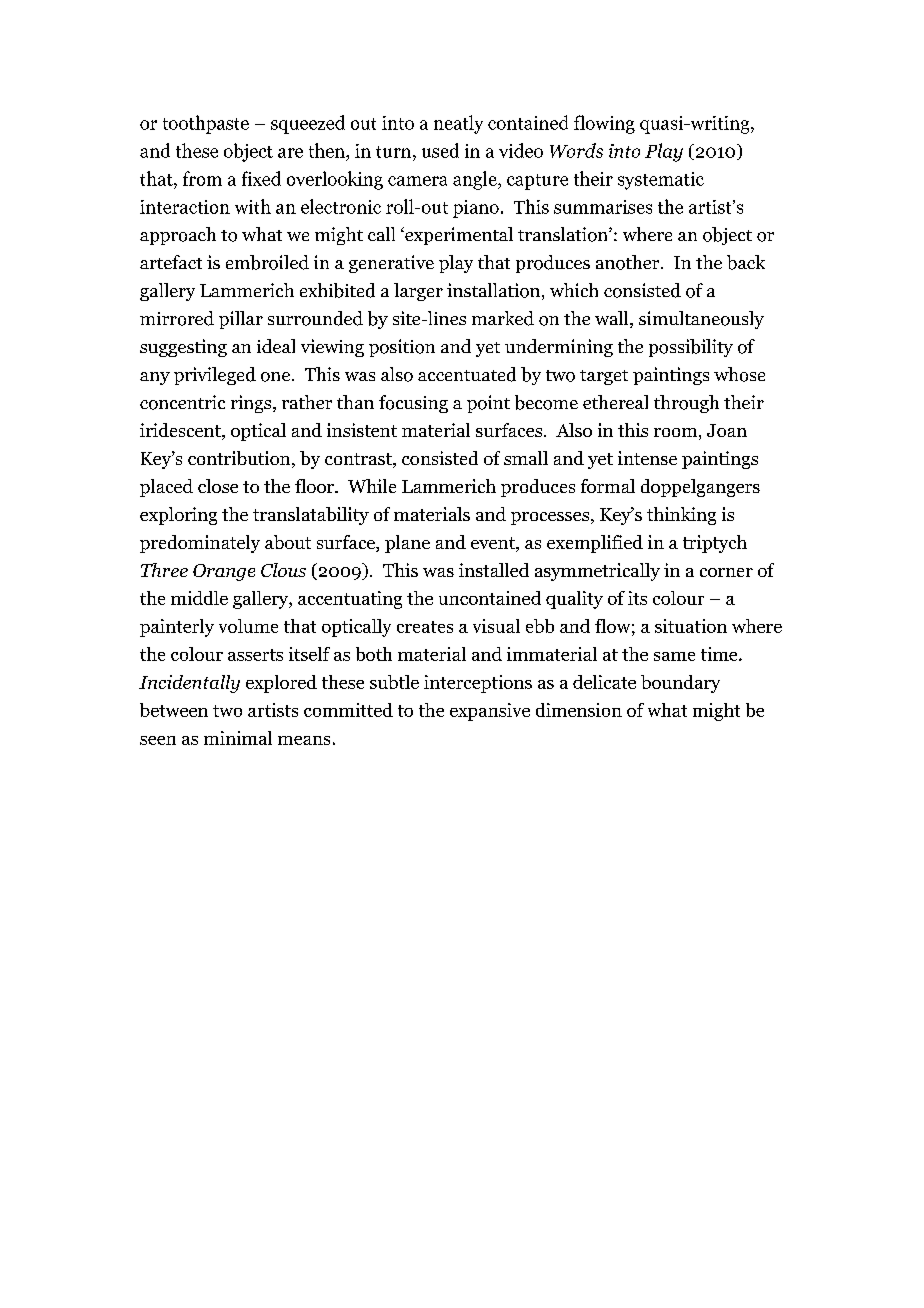 The width and height of the page is (924, 1308). Describe the element at coordinates (407, 544) in the page. I see `plane` at that location.
